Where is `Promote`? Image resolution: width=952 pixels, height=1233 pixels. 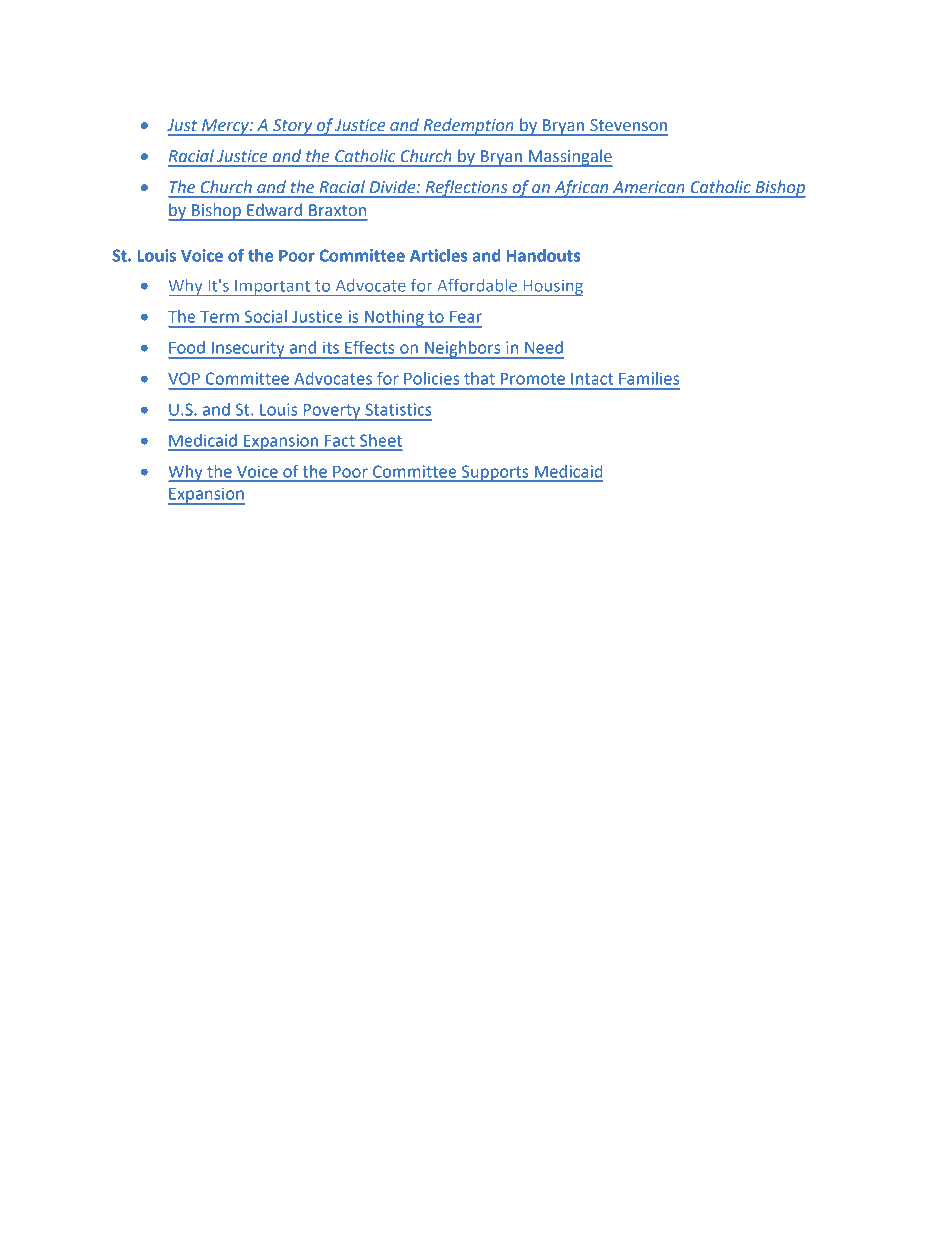 Promote is located at coordinates (533, 379).
